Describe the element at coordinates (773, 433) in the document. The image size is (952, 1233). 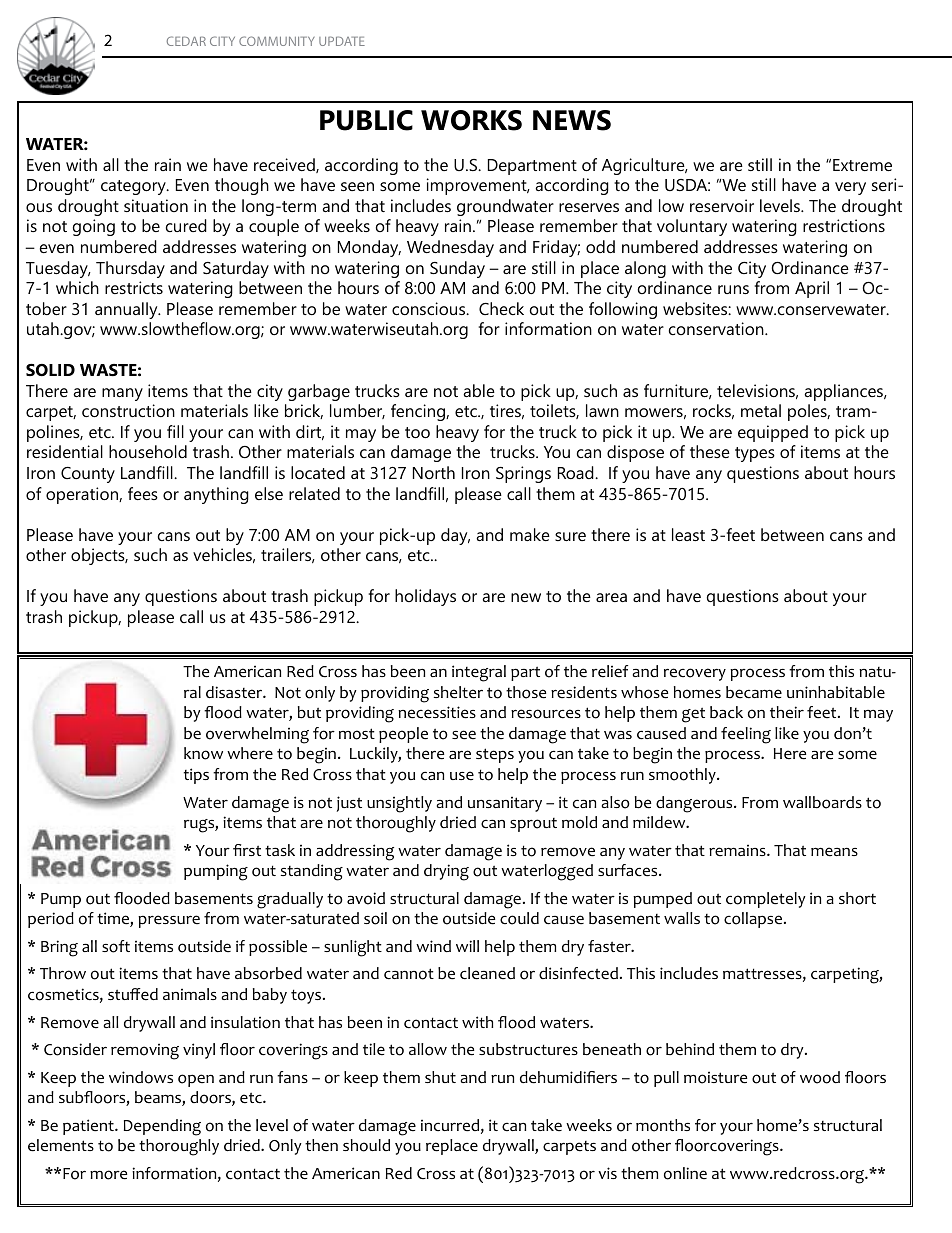
I see `equipped` at that location.
